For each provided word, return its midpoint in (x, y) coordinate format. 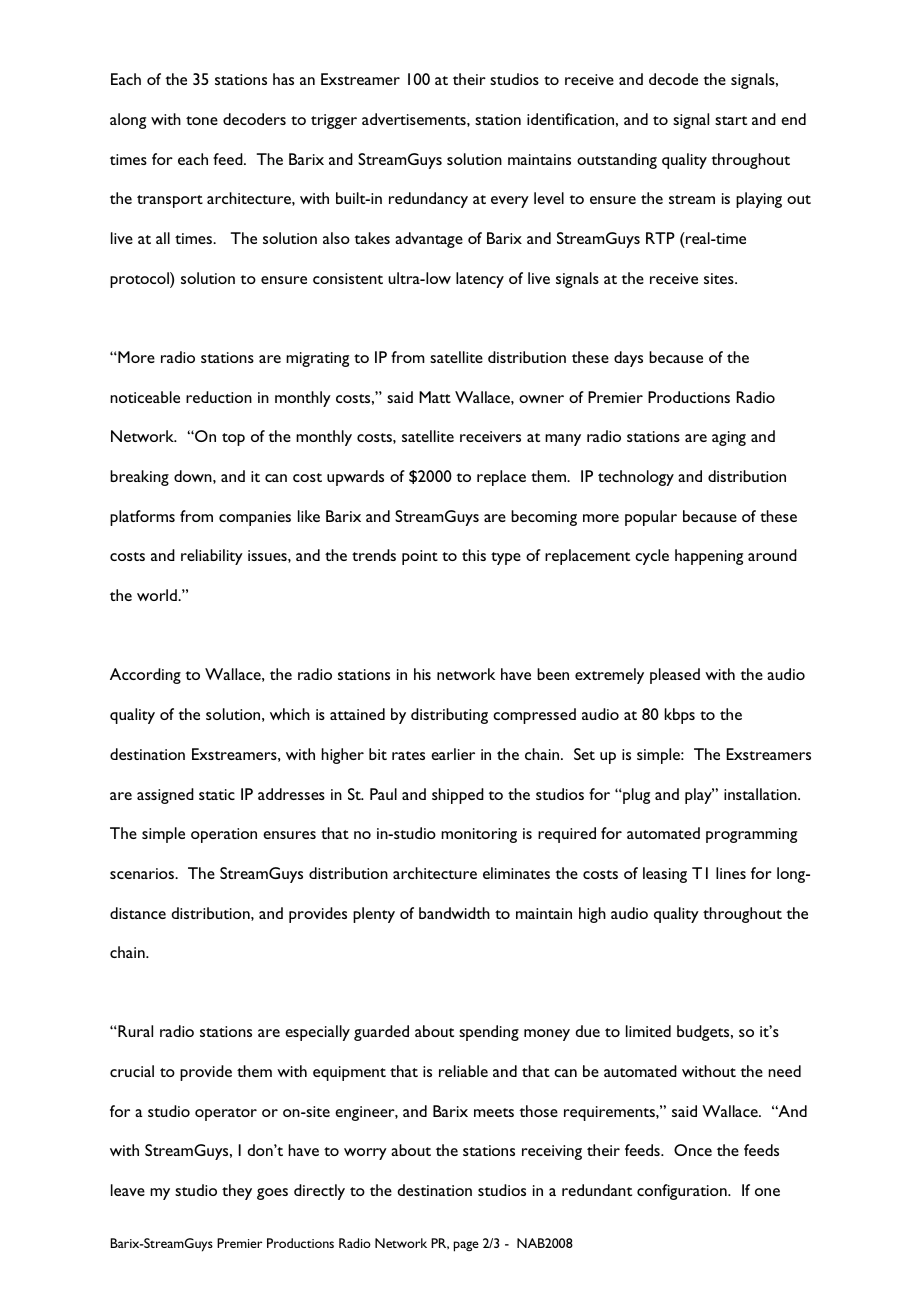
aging (729, 438)
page (466, 1246)
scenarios (143, 873)
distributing (449, 716)
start (731, 120)
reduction (219, 397)
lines (731, 873)
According (145, 676)
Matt (435, 397)
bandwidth (454, 913)
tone (202, 120)
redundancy (428, 200)
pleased (675, 676)
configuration (683, 1192)
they (237, 1192)
